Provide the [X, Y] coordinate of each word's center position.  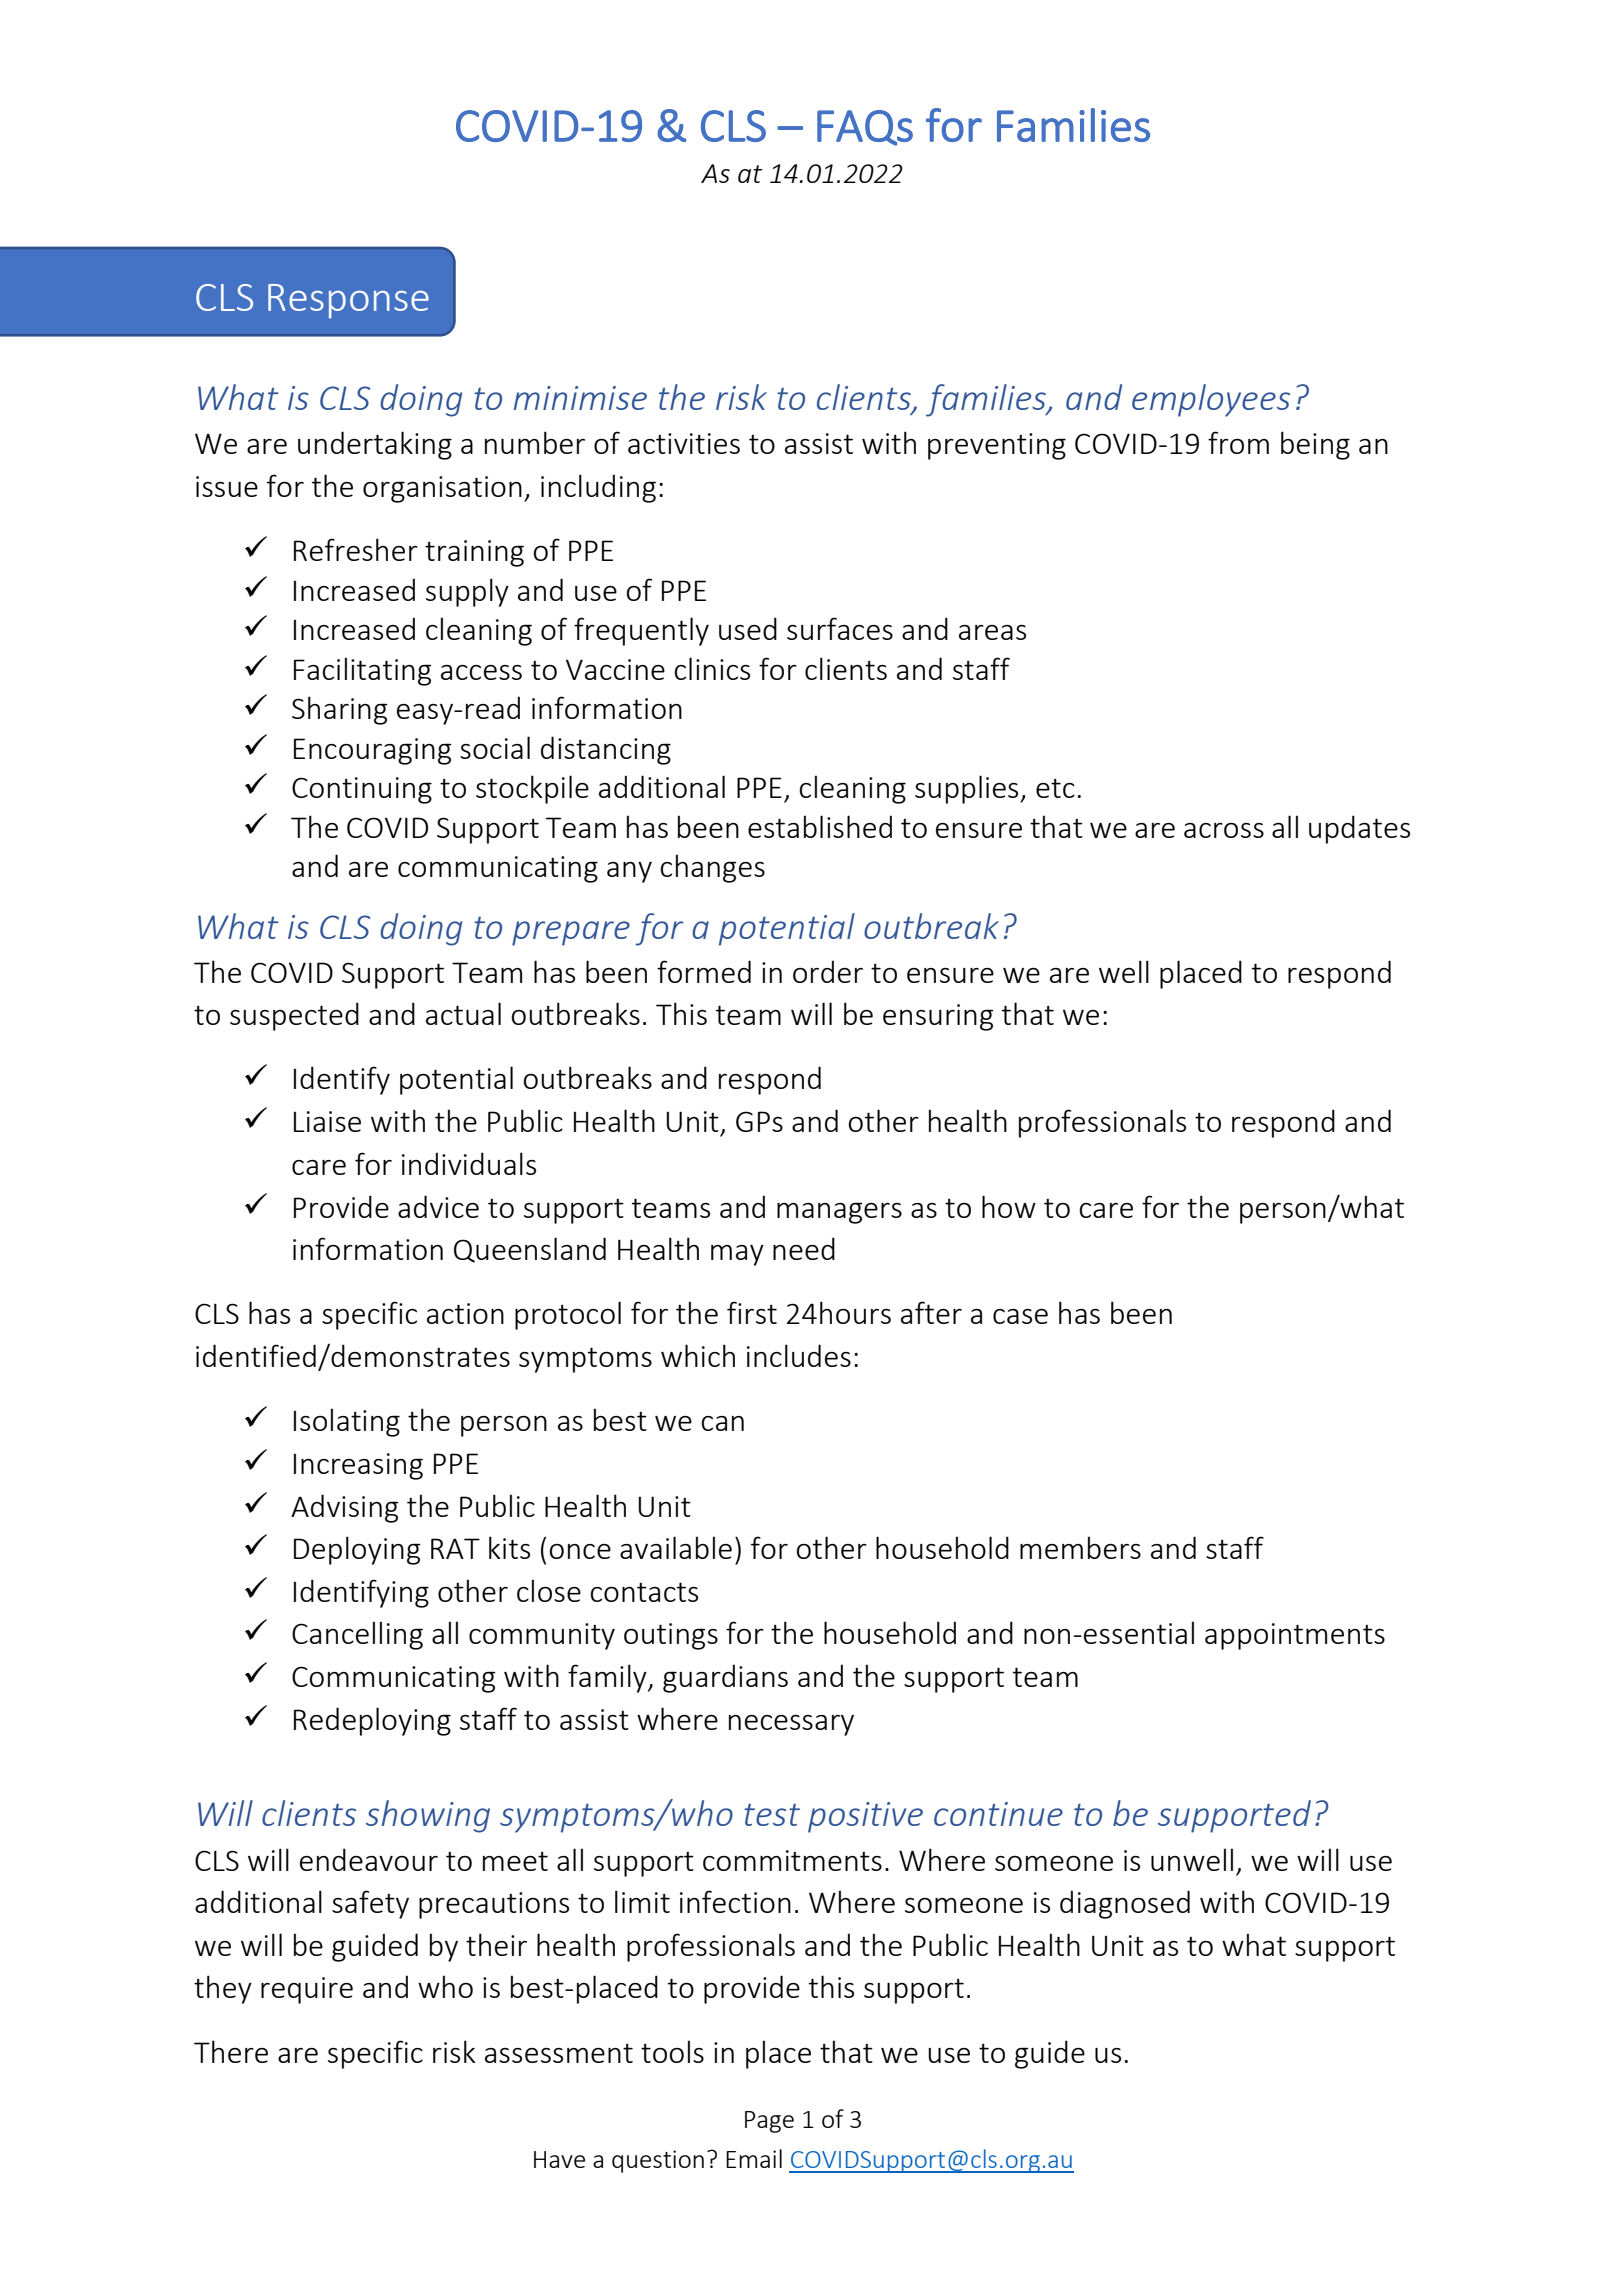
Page [769, 2122]
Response [348, 301]
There [231, 2051]
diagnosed [1125, 1904]
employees [1211, 400]
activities [684, 443]
